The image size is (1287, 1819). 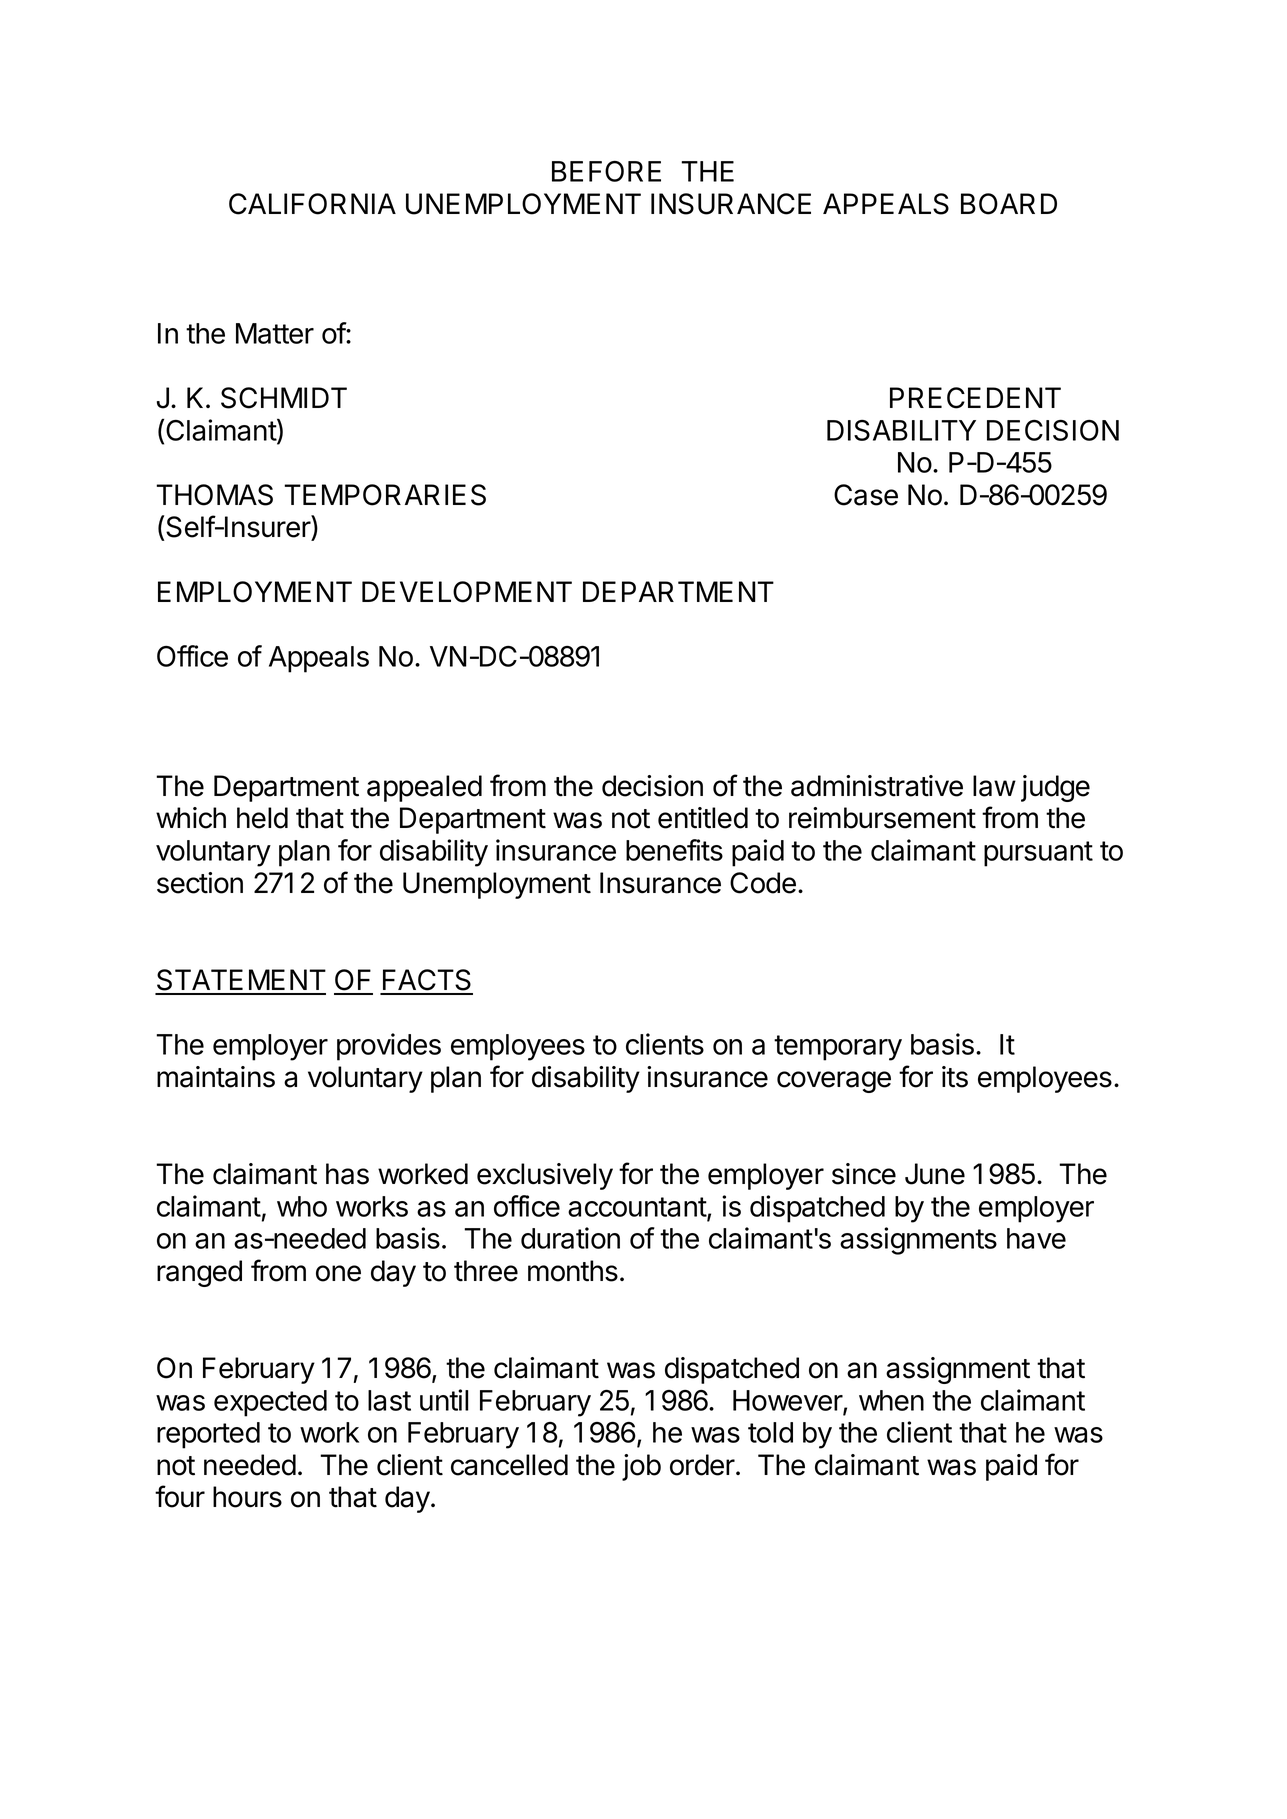 I want to click on section, so click(x=200, y=883).
